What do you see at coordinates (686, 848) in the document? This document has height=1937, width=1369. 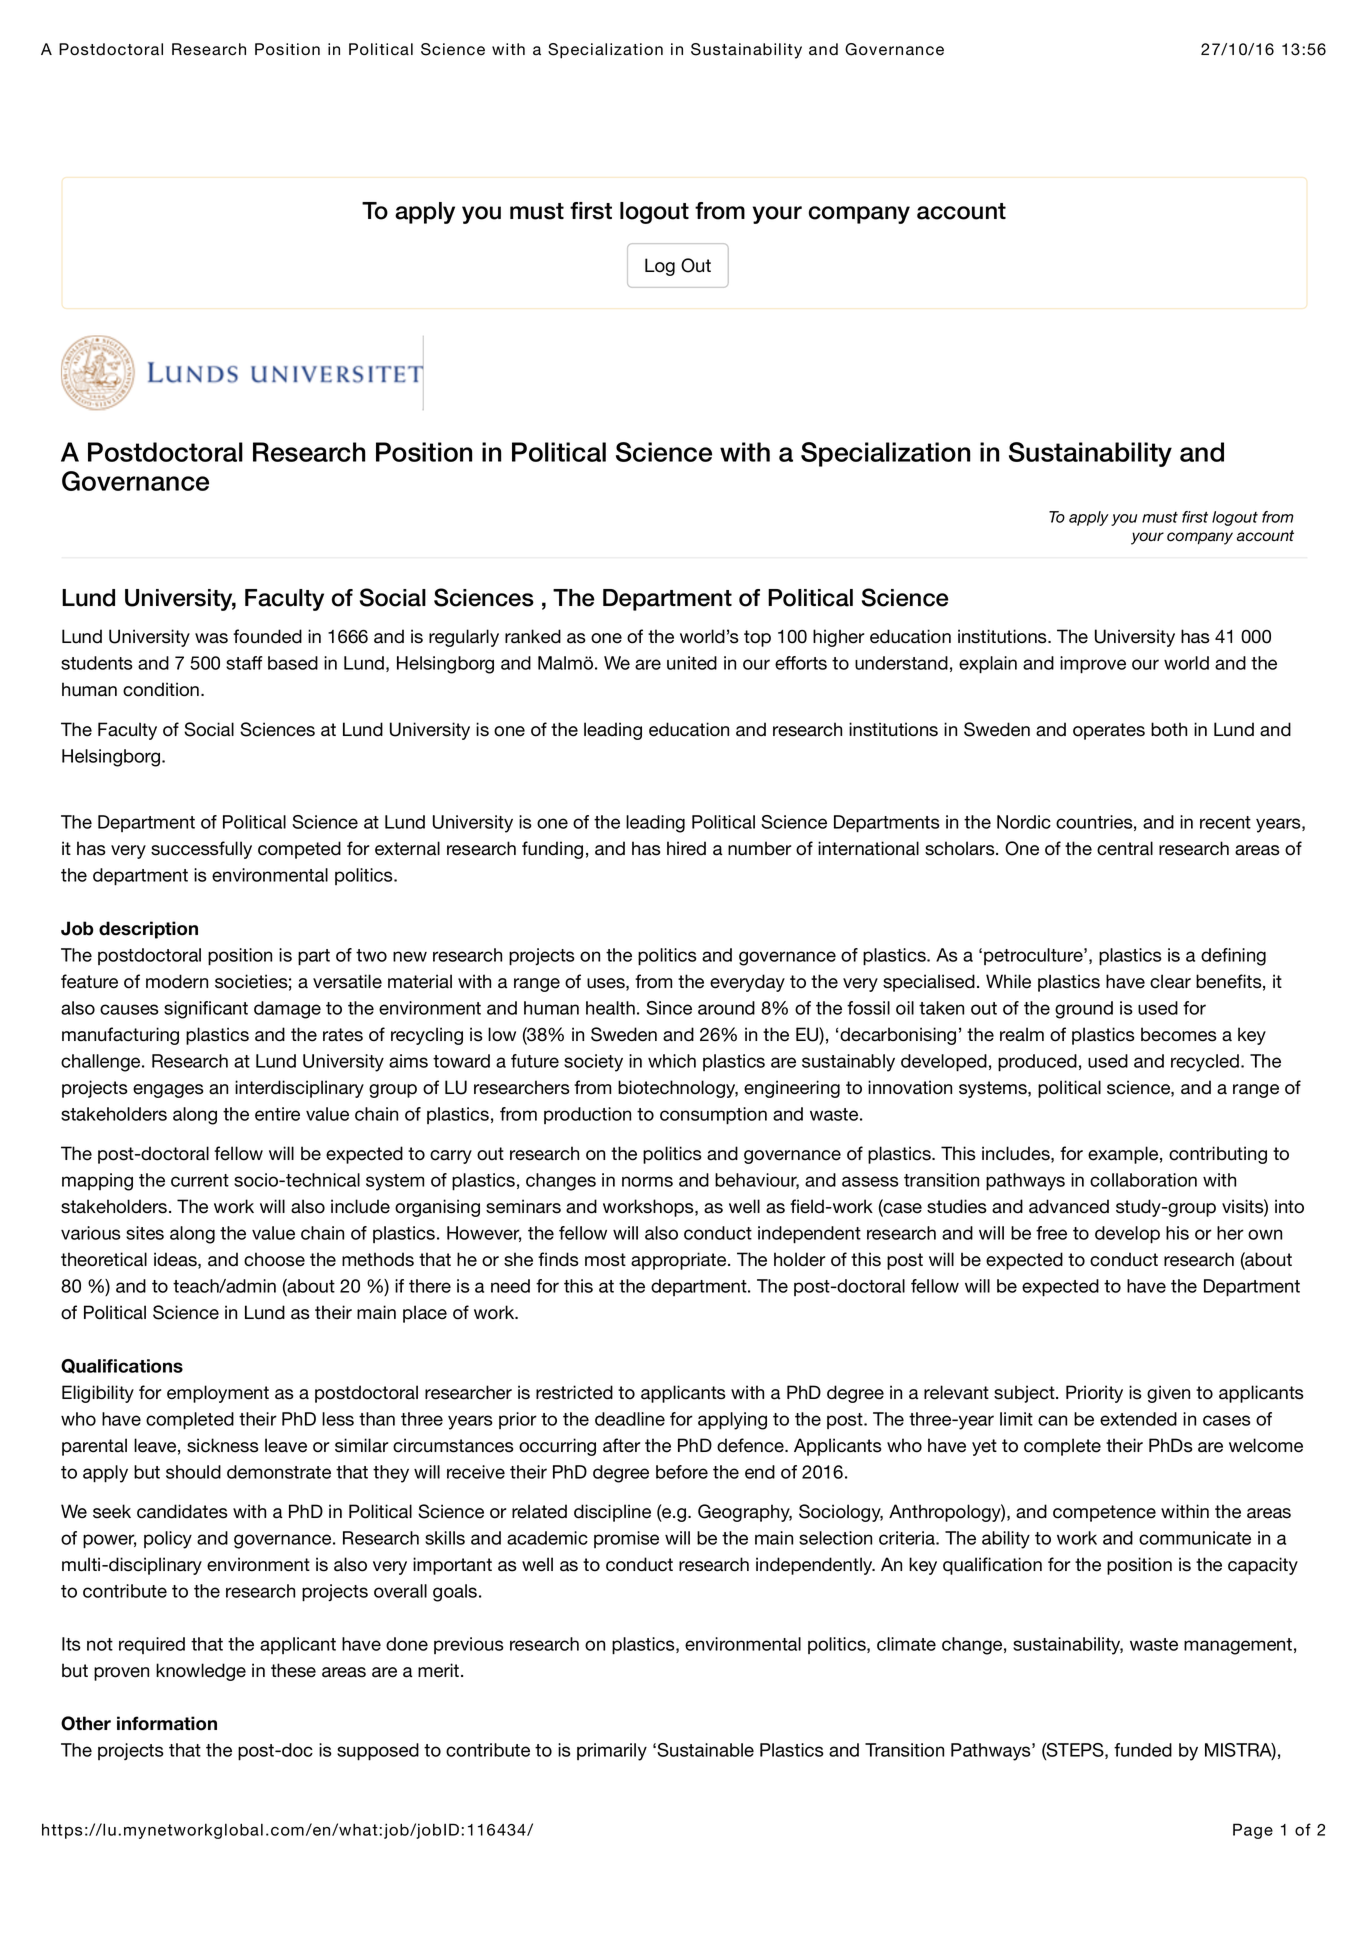 I see `hired` at bounding box center [686, 848].
